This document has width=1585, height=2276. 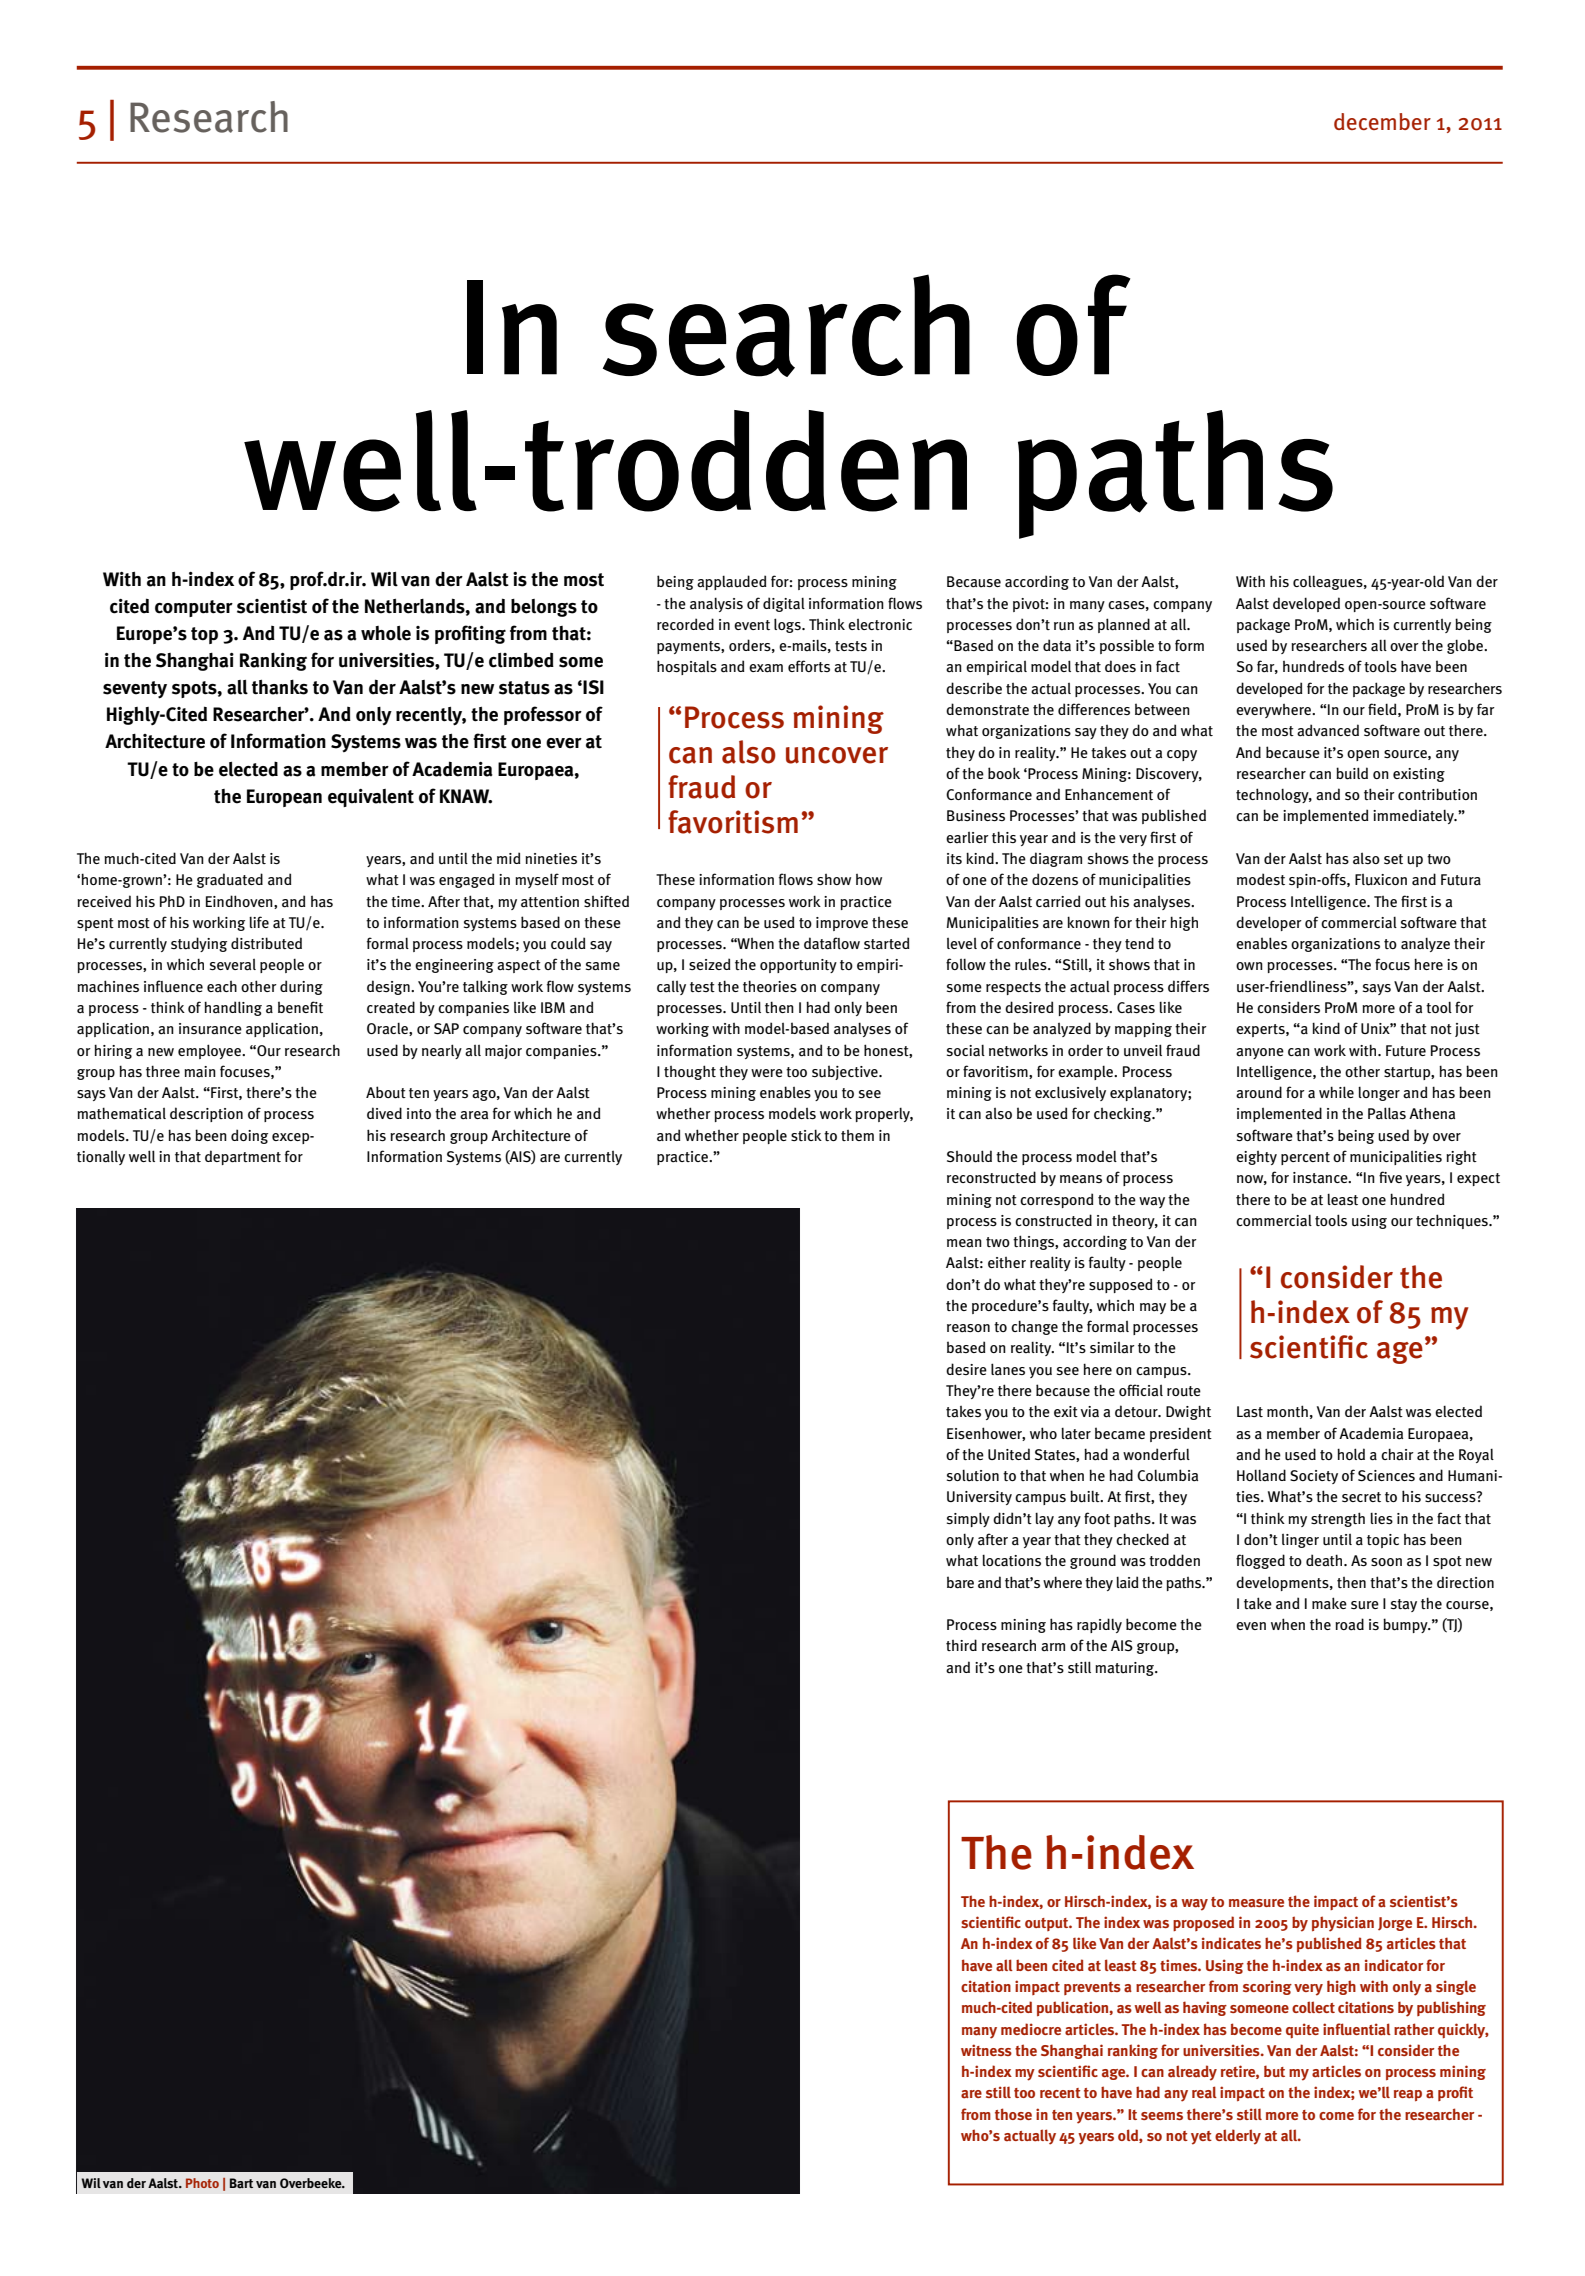 I want to click on graduated, so click(x=230, y=880).
